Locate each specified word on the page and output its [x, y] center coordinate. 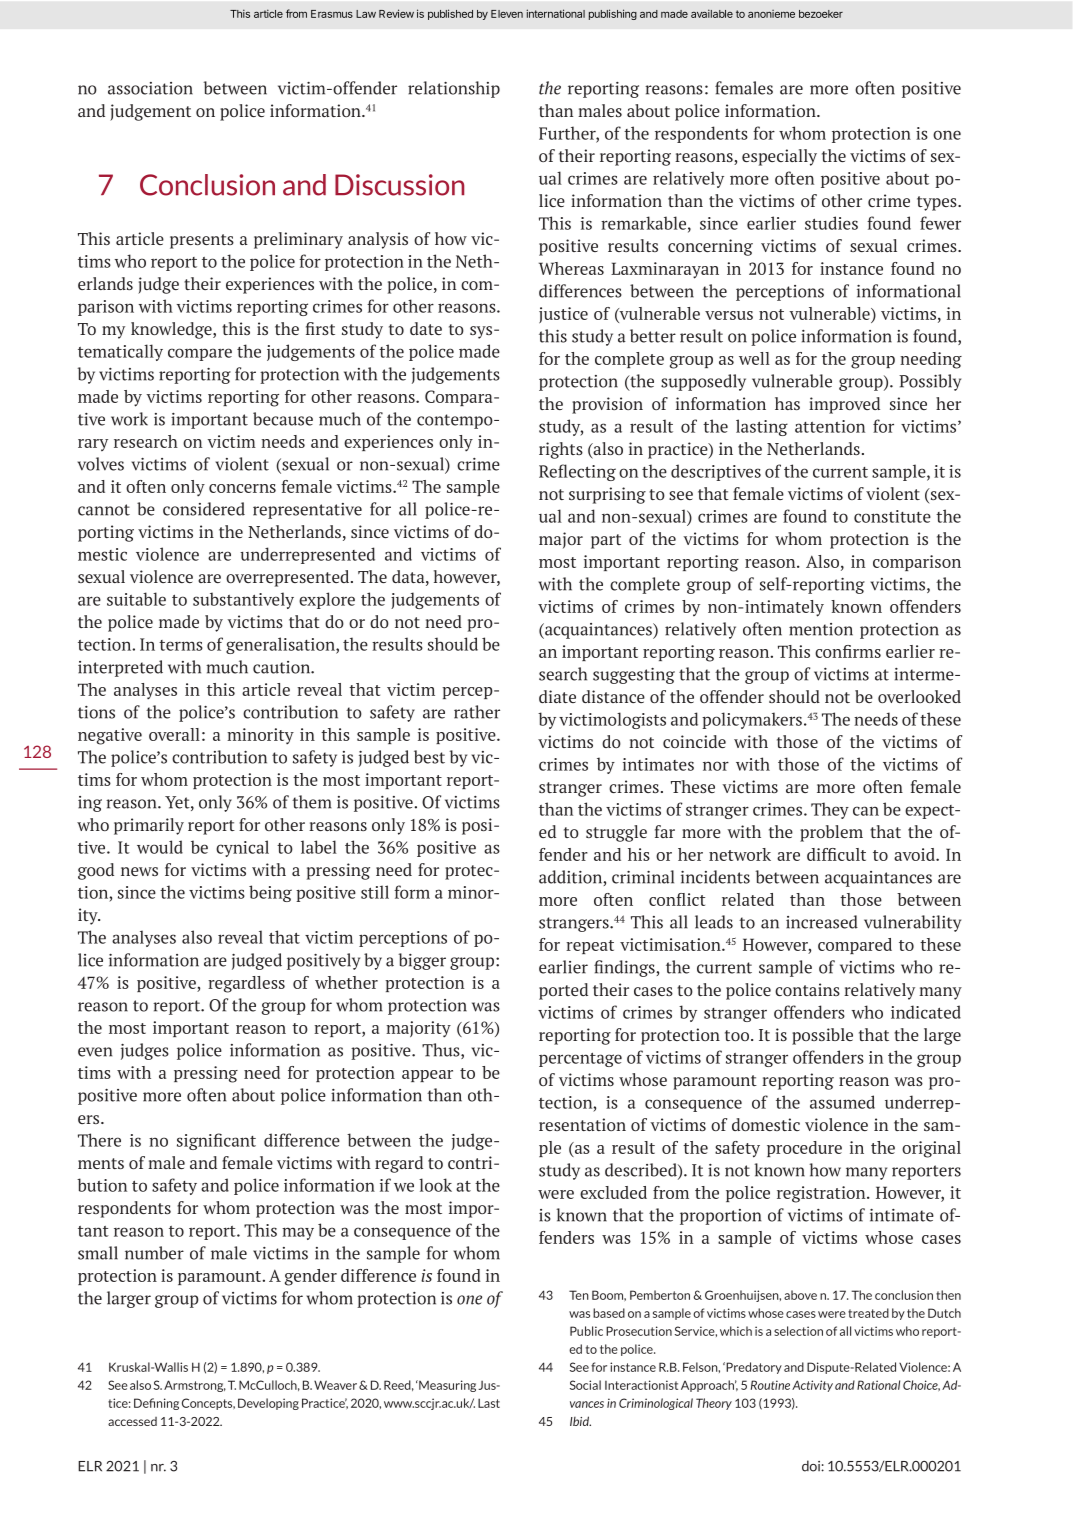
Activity [812, 1386]
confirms [848, 651]
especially [779, 157]
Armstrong [195, 1386]
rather [477, 712]
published [450, 14]
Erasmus [332, 14]
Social [585, 1385]
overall [174, 734]
